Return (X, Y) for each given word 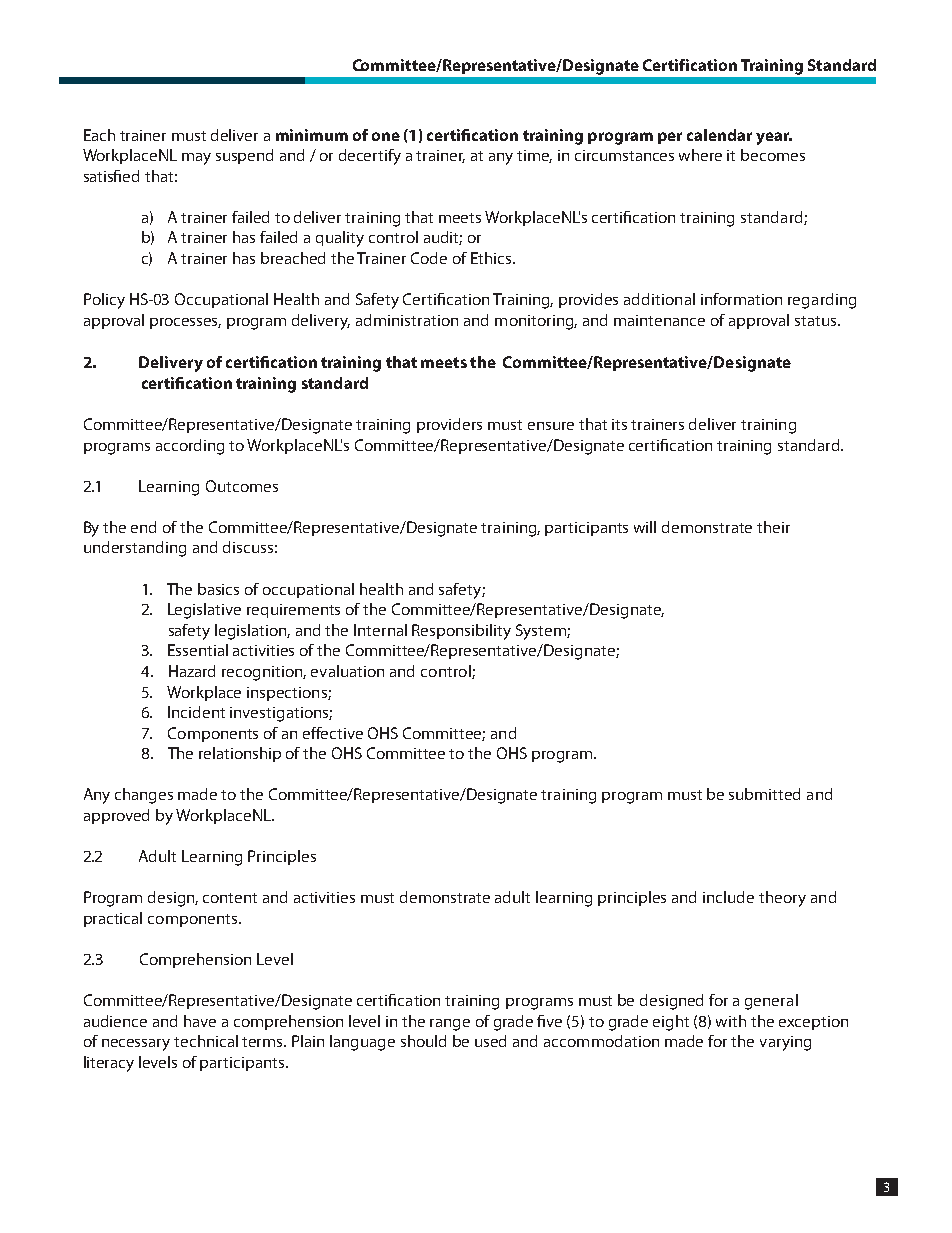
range (450, 1025)
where (700, 155)
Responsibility (461, 632)
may (196, 159)
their (773, 527)
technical (206, 1041)
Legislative (204, 611)
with (731, 1021)
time (534, 156)
